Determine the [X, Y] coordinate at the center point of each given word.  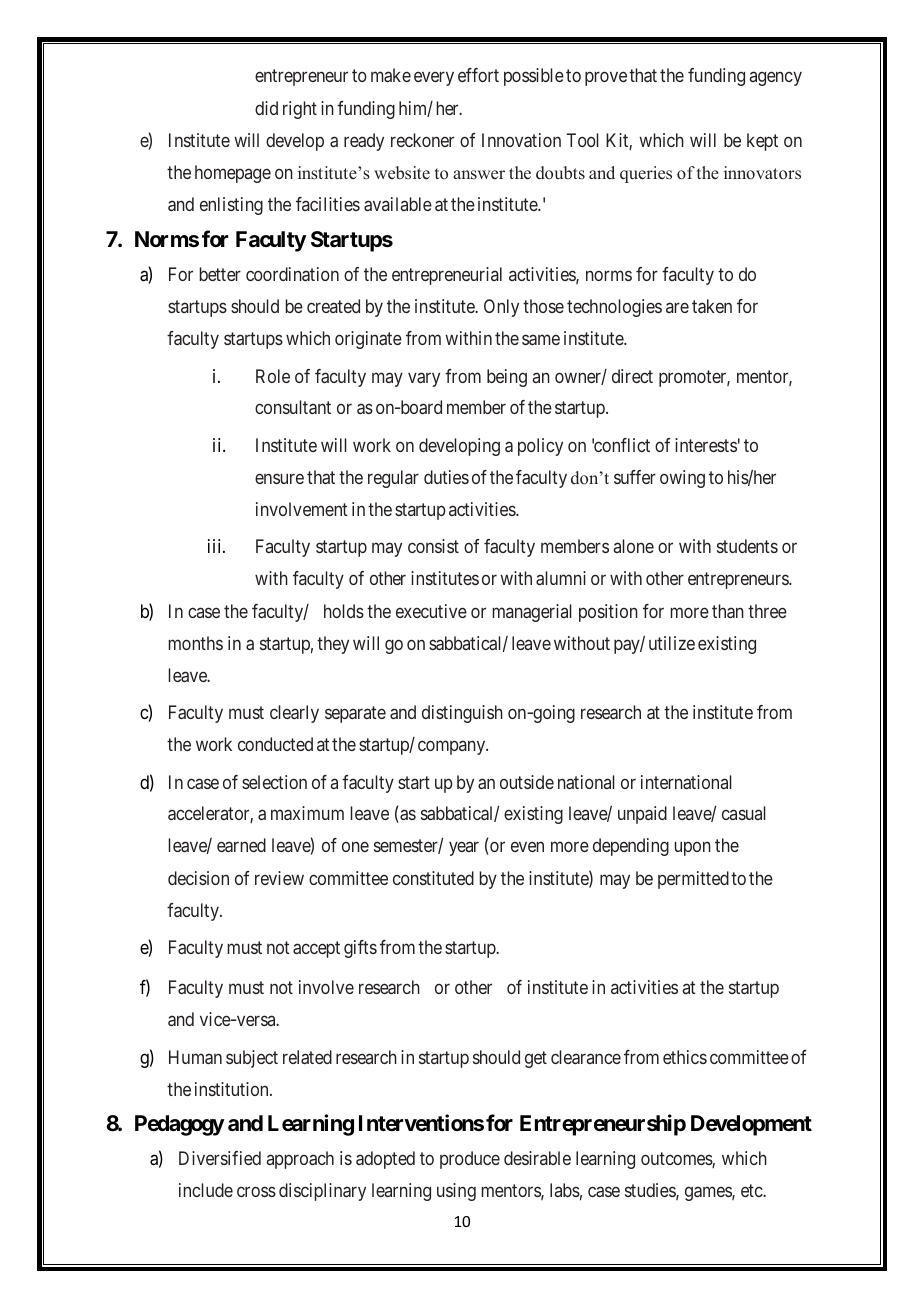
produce [470, 1160]
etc [752, 1191]
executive [431, 611]
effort [478, 75]
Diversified [220, 1158]
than [728, 611]
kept [762, 142]
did [266, 108]
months [196, 643]
